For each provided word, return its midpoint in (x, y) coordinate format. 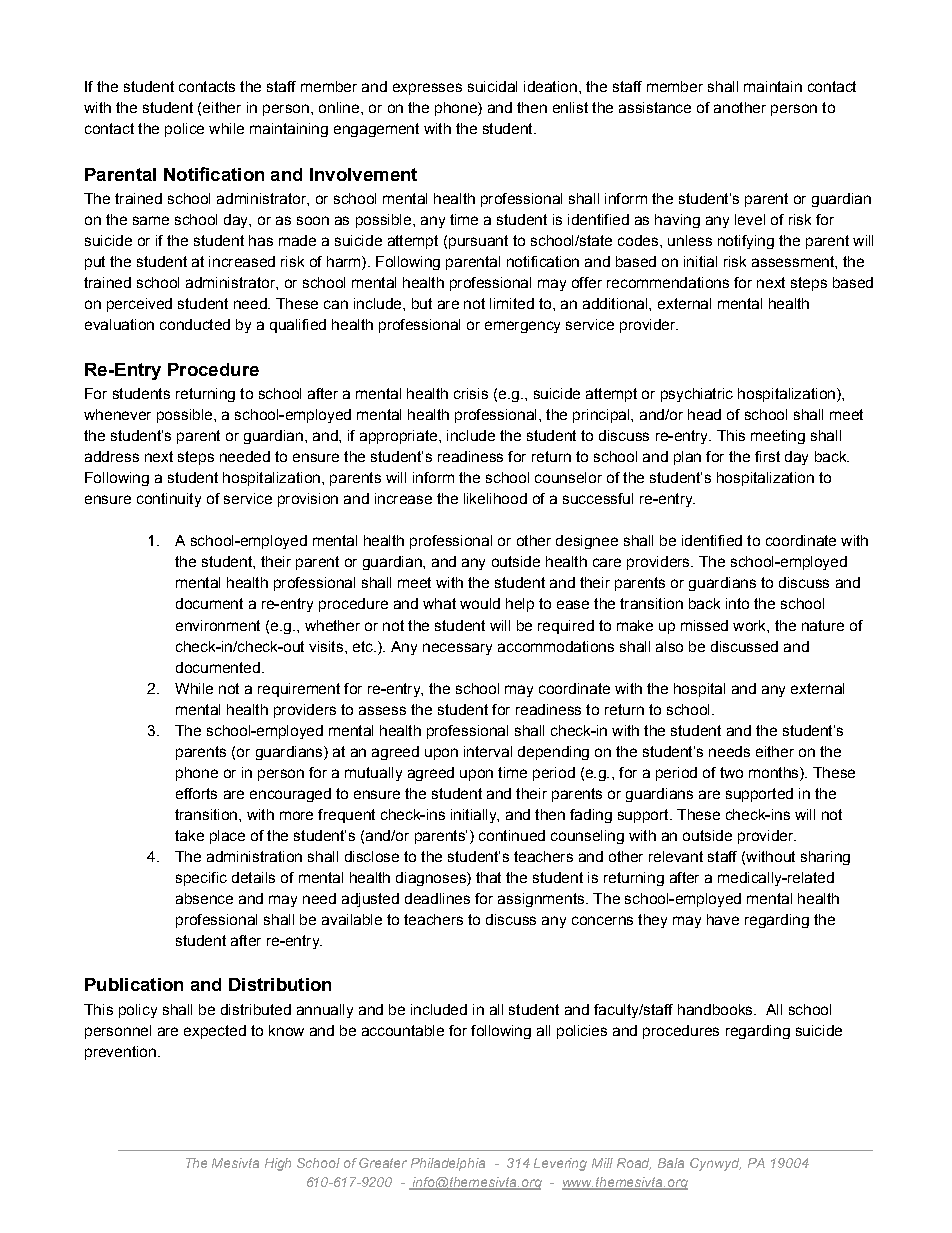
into (737, 603)
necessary (457, 649)
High (278, 1164)
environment (218, 625)
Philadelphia (448, 1164)
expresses (427, 89)
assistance (655, 107)
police (184, 130)
